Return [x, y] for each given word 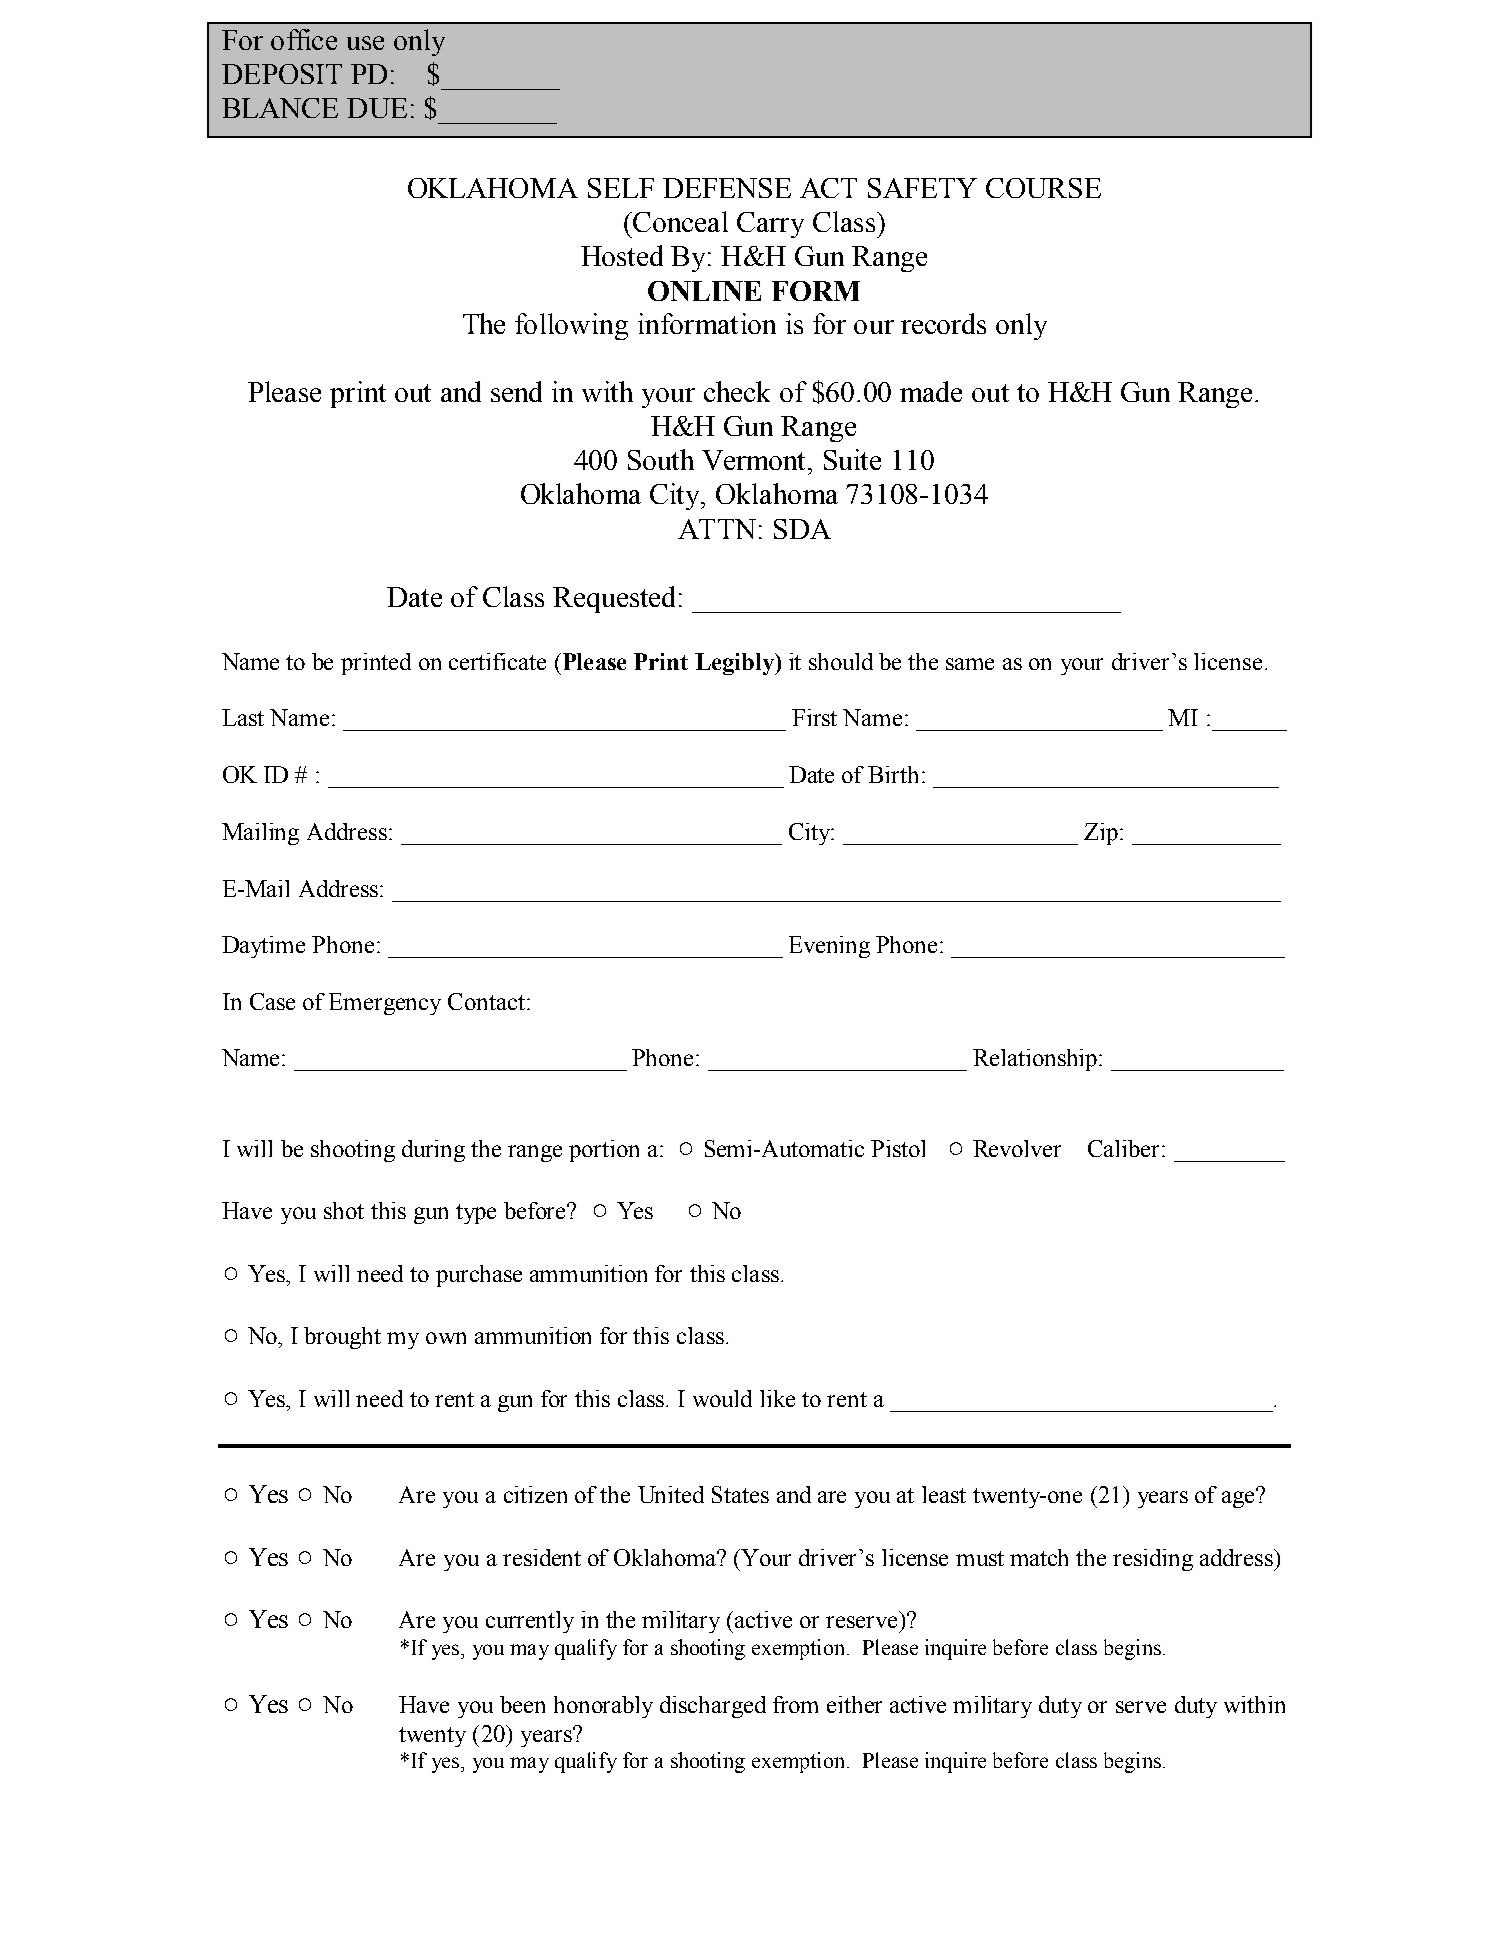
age [1240, 1498]
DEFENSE [727, 188]
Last [243, 717]
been [522, 1704]
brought [342, 1338]
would [722, 1398]
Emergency [385, 1004]
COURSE [1043, 188]
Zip [1102, 834]
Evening [829, 947]
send [516, 391]
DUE [377, 108]
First [814, 717]
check [737, 391]
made [931, 391]
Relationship [1035, 1060]
